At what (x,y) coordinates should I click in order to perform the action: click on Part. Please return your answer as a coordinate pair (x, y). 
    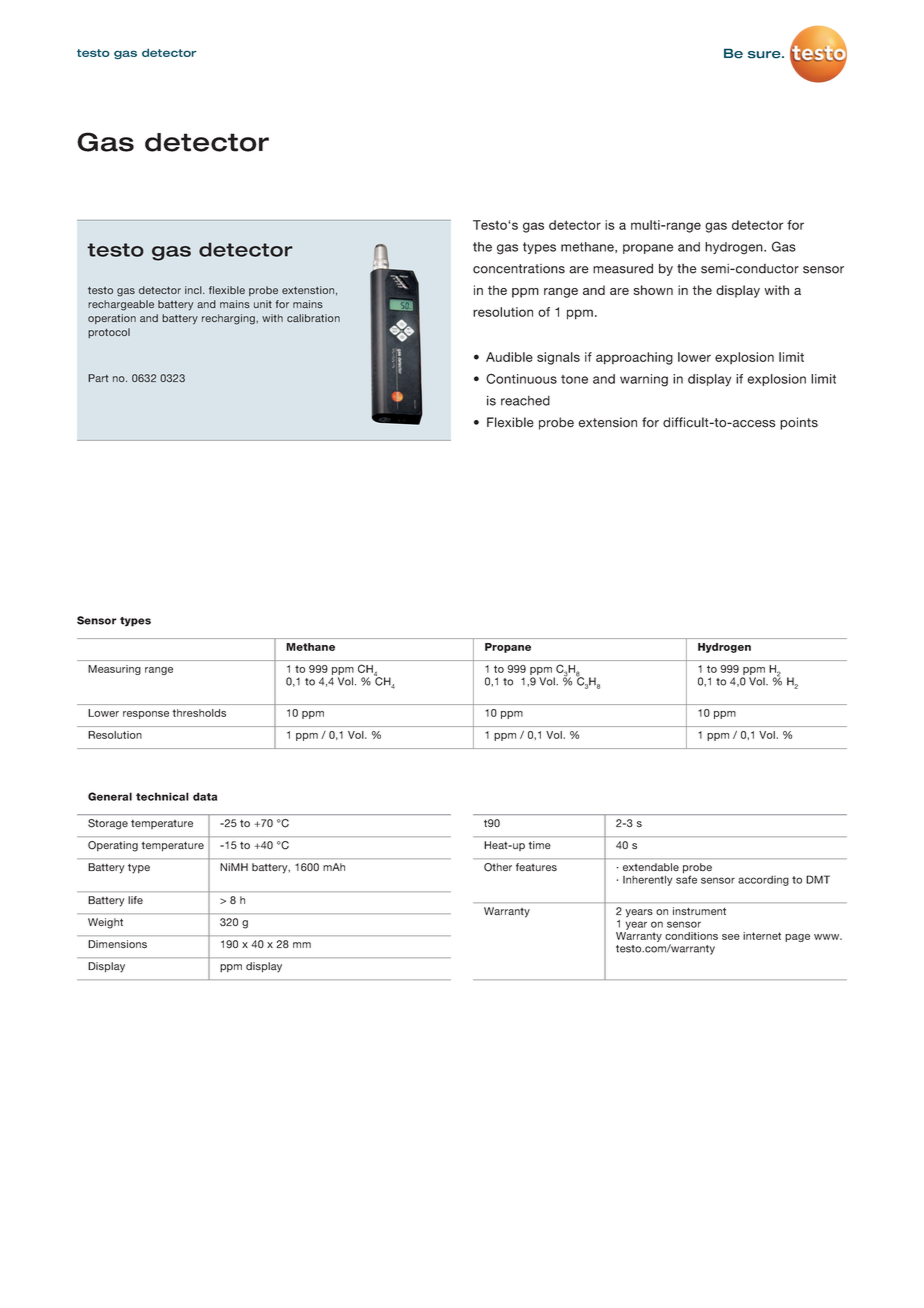
    Looking at the image, I should click on (98, 378).
